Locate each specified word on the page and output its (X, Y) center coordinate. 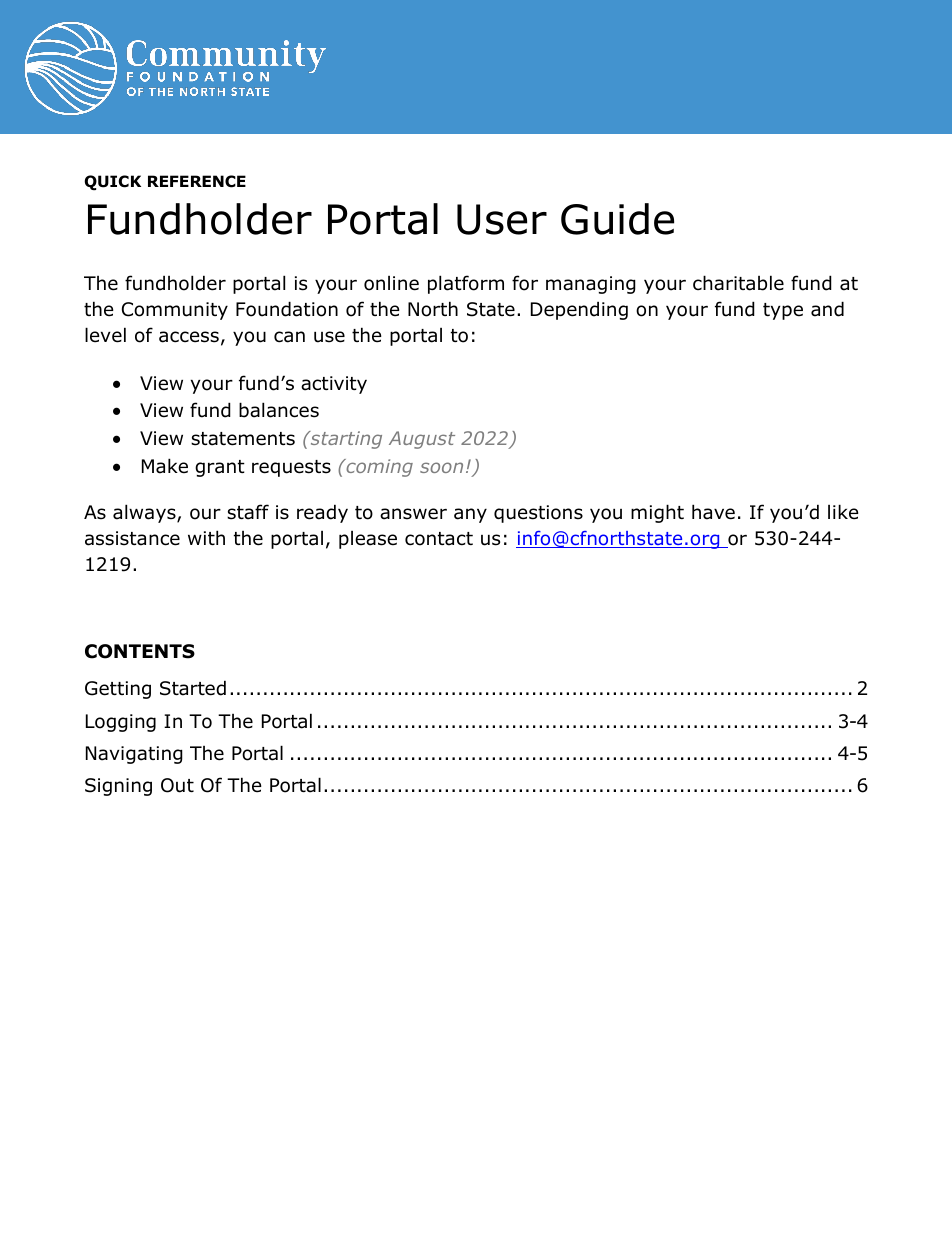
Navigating (134, 755)
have (713, 512)
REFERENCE (197, 181)
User (502, 219)
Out (177, 785)
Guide (617, 219)
